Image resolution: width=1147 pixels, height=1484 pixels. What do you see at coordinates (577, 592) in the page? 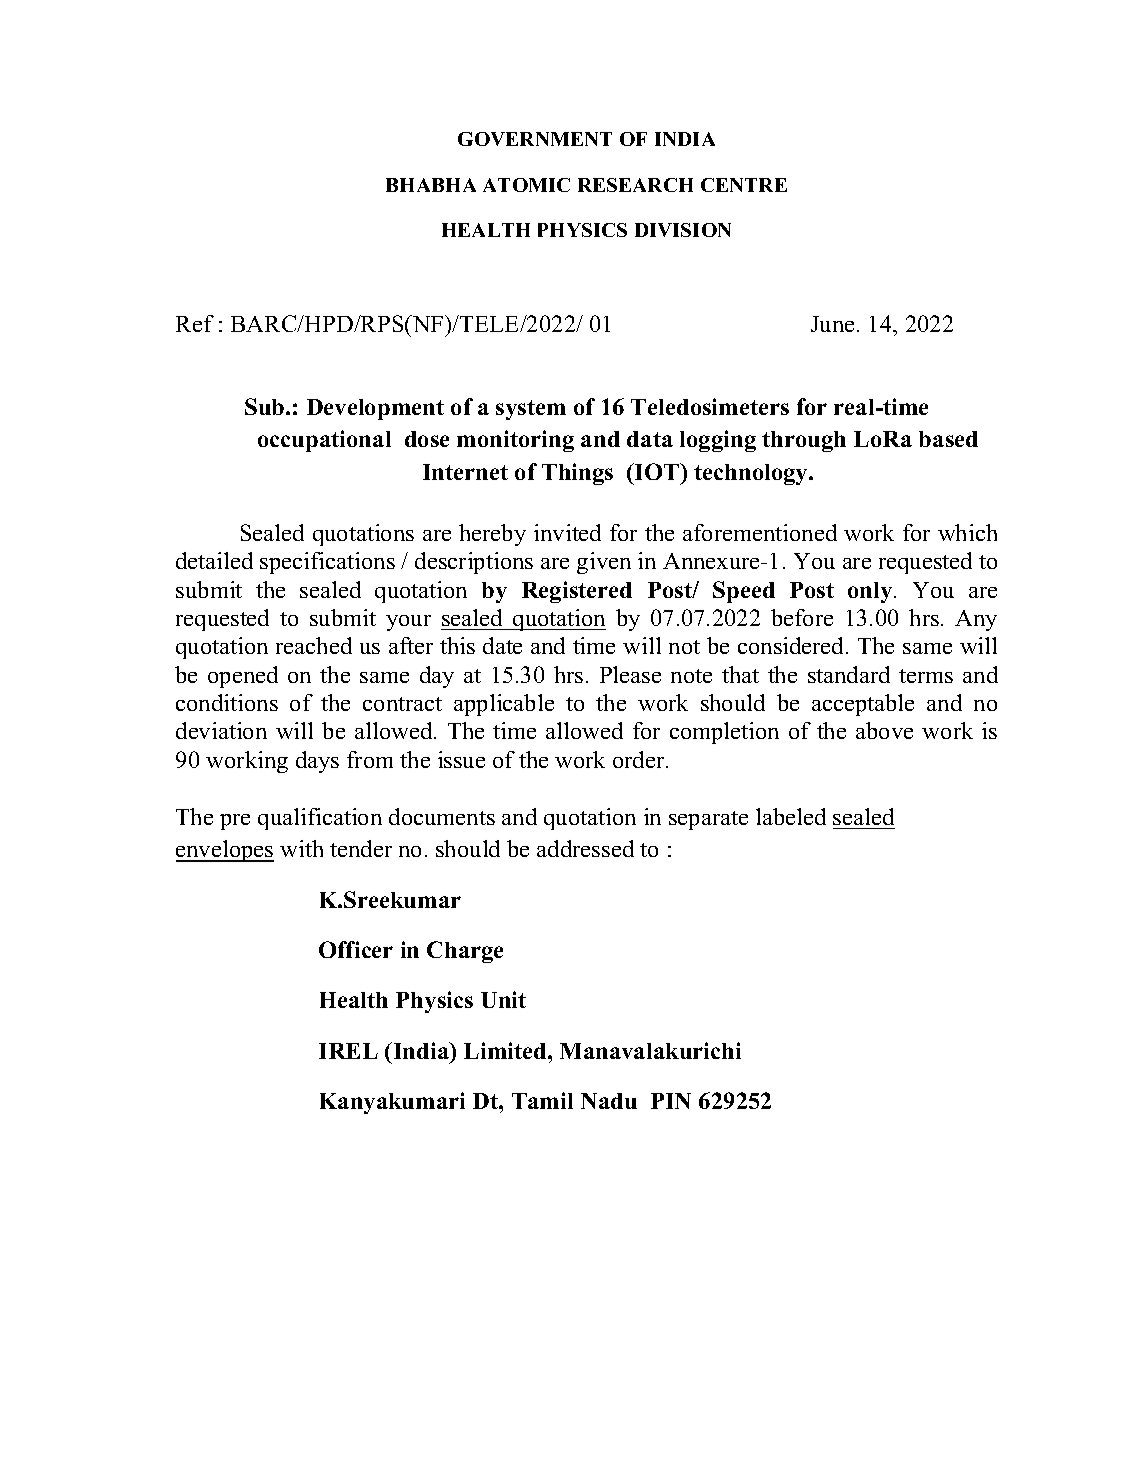
I see `Registered` at bounding box center [577, 592].
